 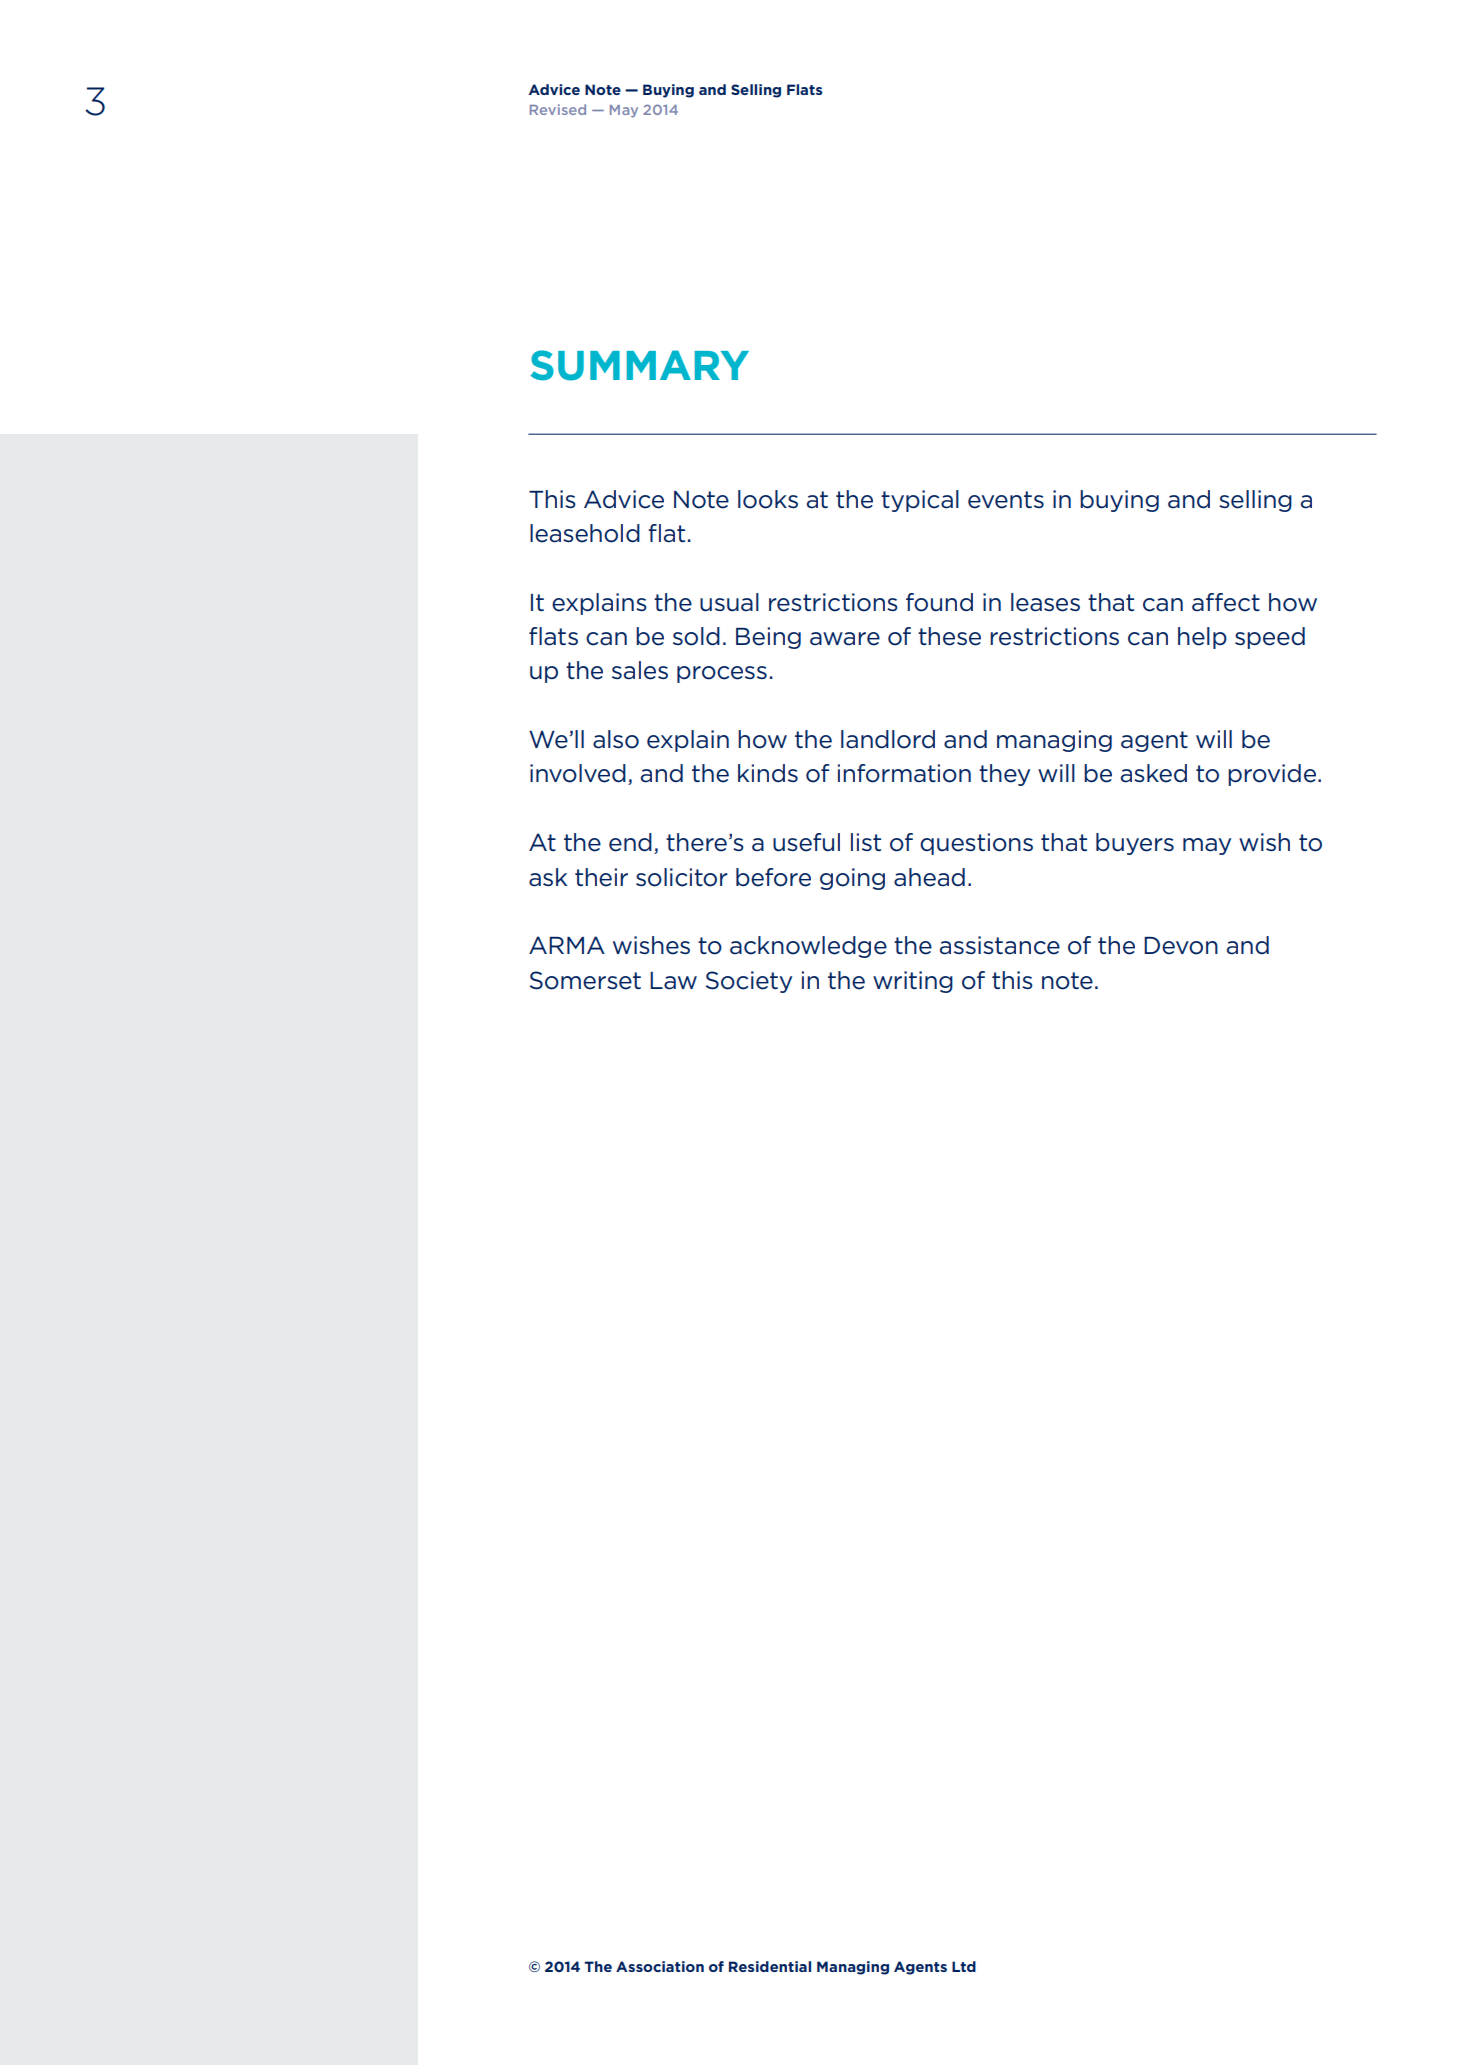 I want to click on writing, so click(x=913, y=982).
